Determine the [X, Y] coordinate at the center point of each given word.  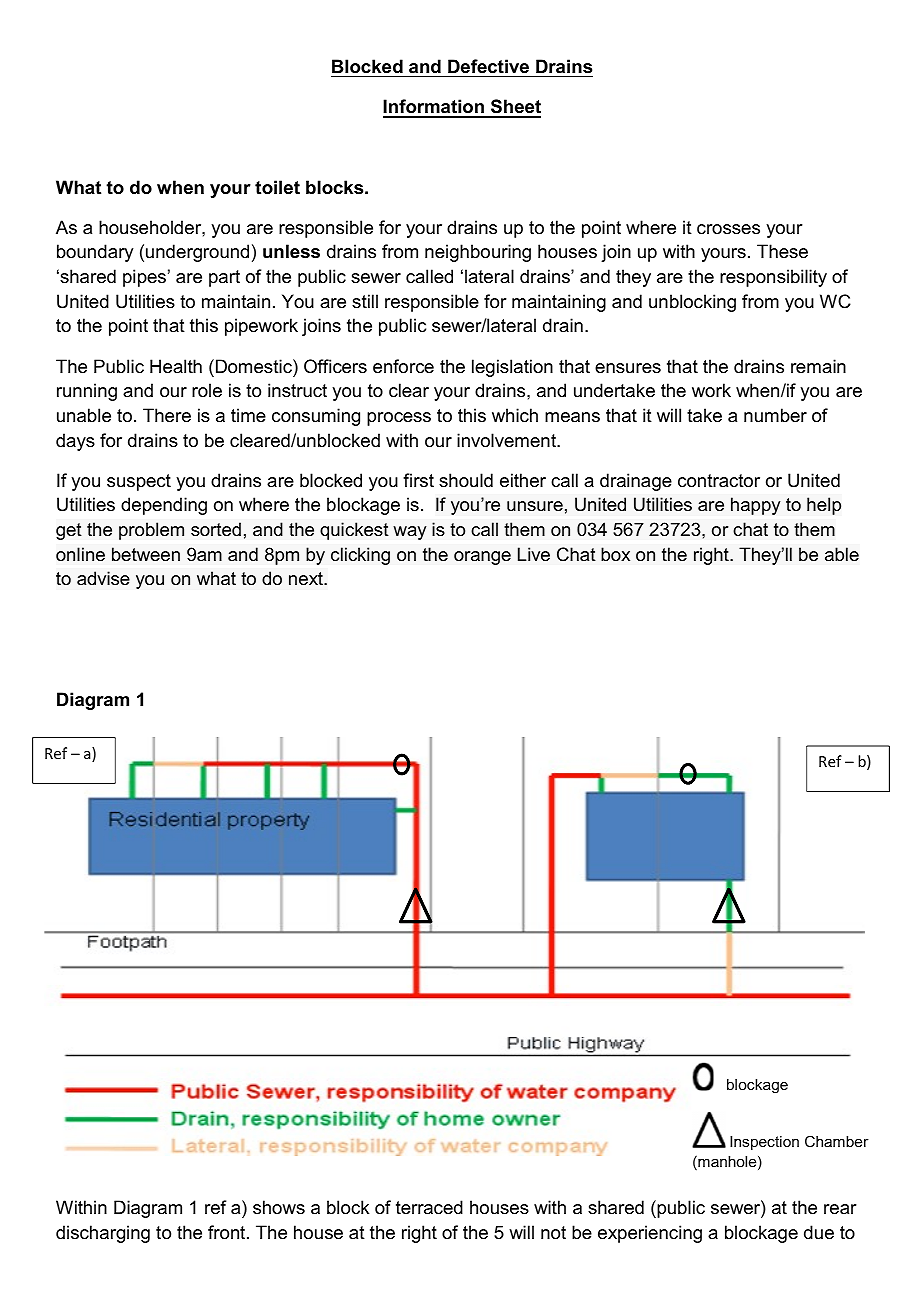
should [466, 480]
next [307, 578]
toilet [277, 187]
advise [103, 578]
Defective [488, 66]
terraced [429, 1207]
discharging [103, 1234]
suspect [139, 482]
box [615, 554]
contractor [719, 481]
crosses [728, 229]
